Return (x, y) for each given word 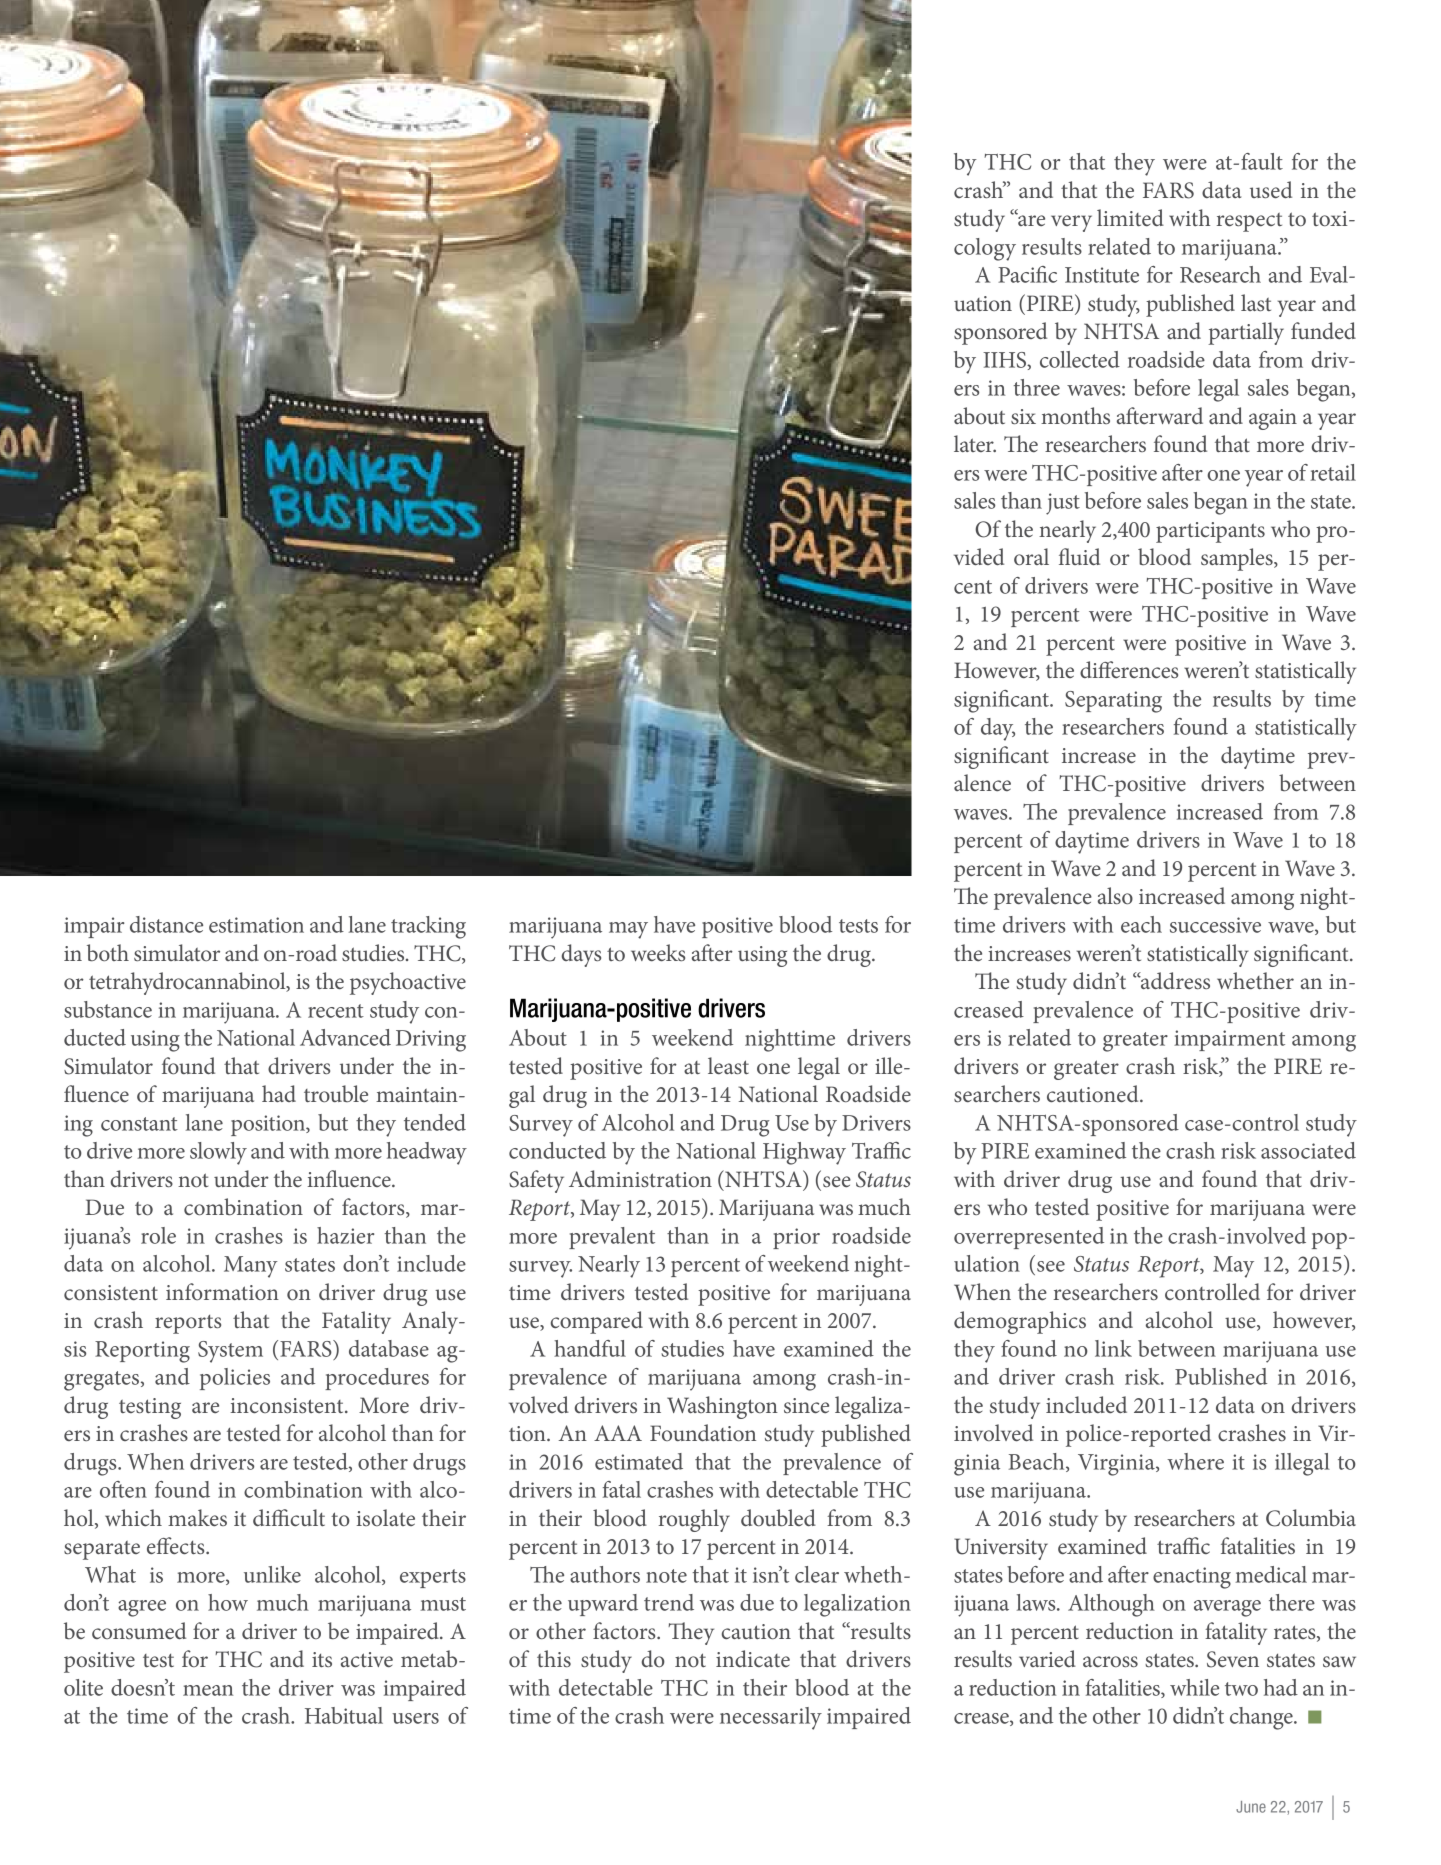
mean (208, 1690)
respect (1249, 222)
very (1071, 223)
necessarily (771, 1718)
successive (1215, 925)
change (1262, 1718)
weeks (658, 952)
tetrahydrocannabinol (188, 983)
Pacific (1027, 274)
